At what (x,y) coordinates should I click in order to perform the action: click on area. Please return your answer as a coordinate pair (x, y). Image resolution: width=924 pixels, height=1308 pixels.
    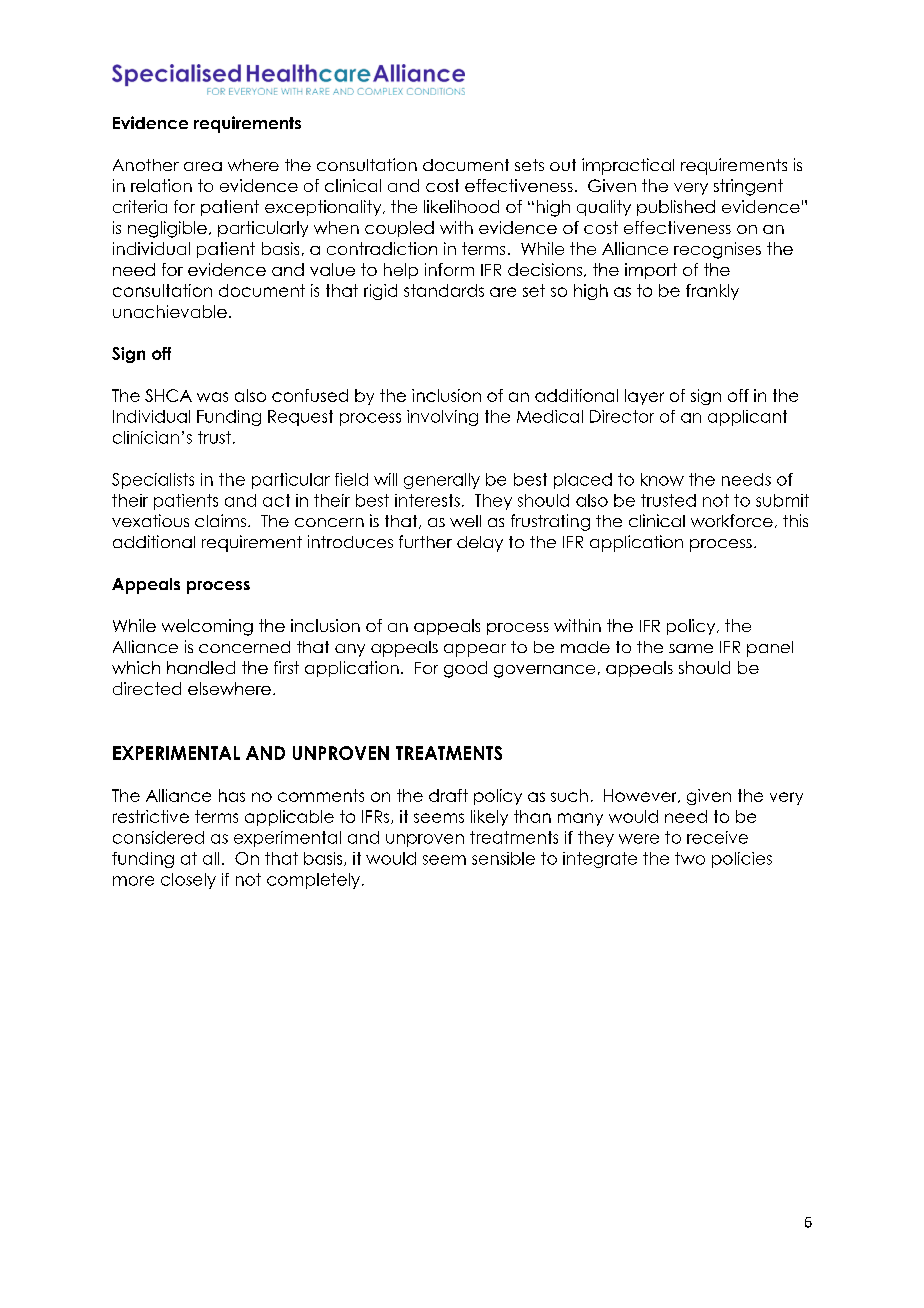
    Looking at the image, I should click on (203, 166).
